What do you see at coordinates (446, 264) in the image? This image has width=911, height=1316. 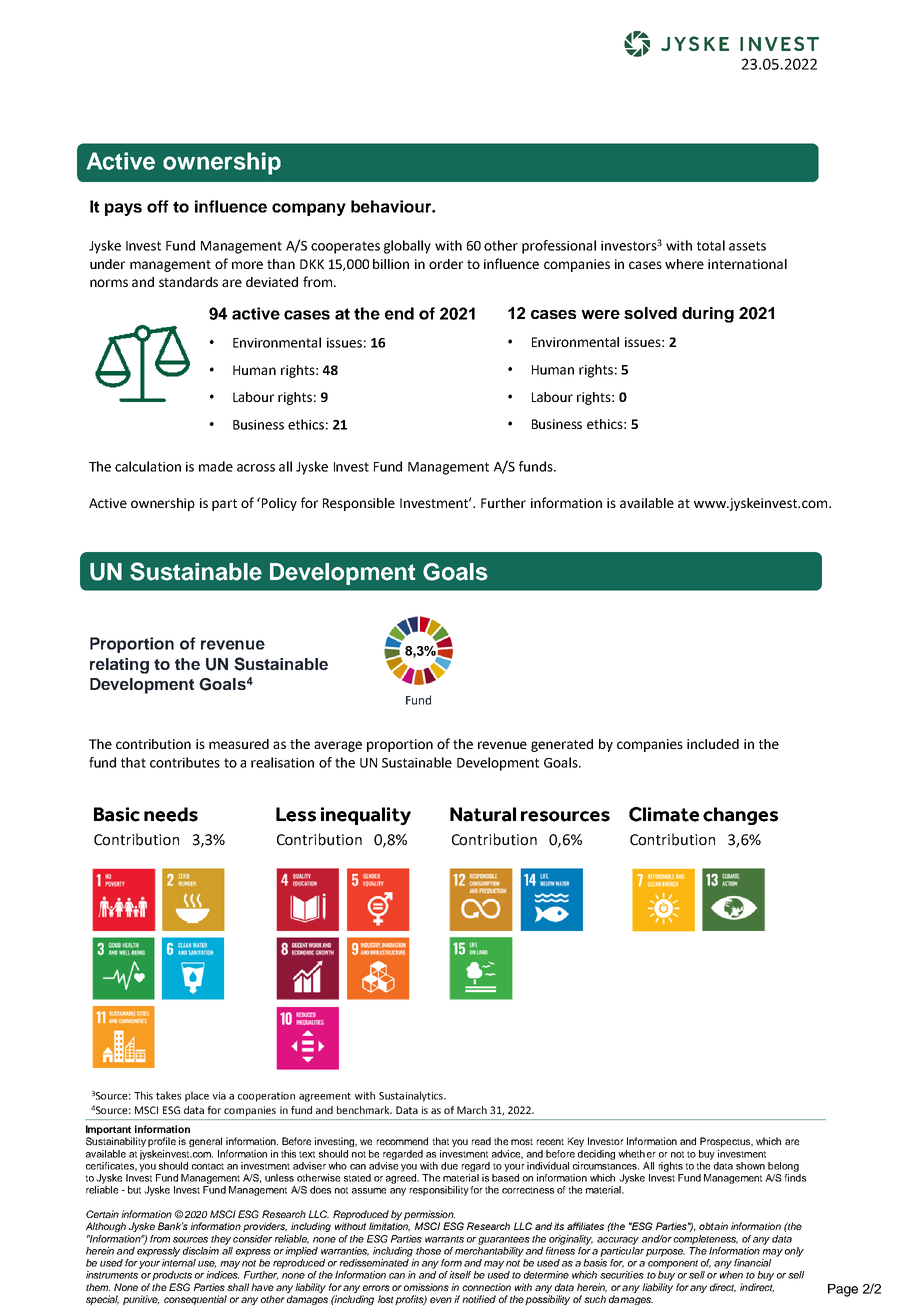 I see `order` at bounding box center [446, 264].
